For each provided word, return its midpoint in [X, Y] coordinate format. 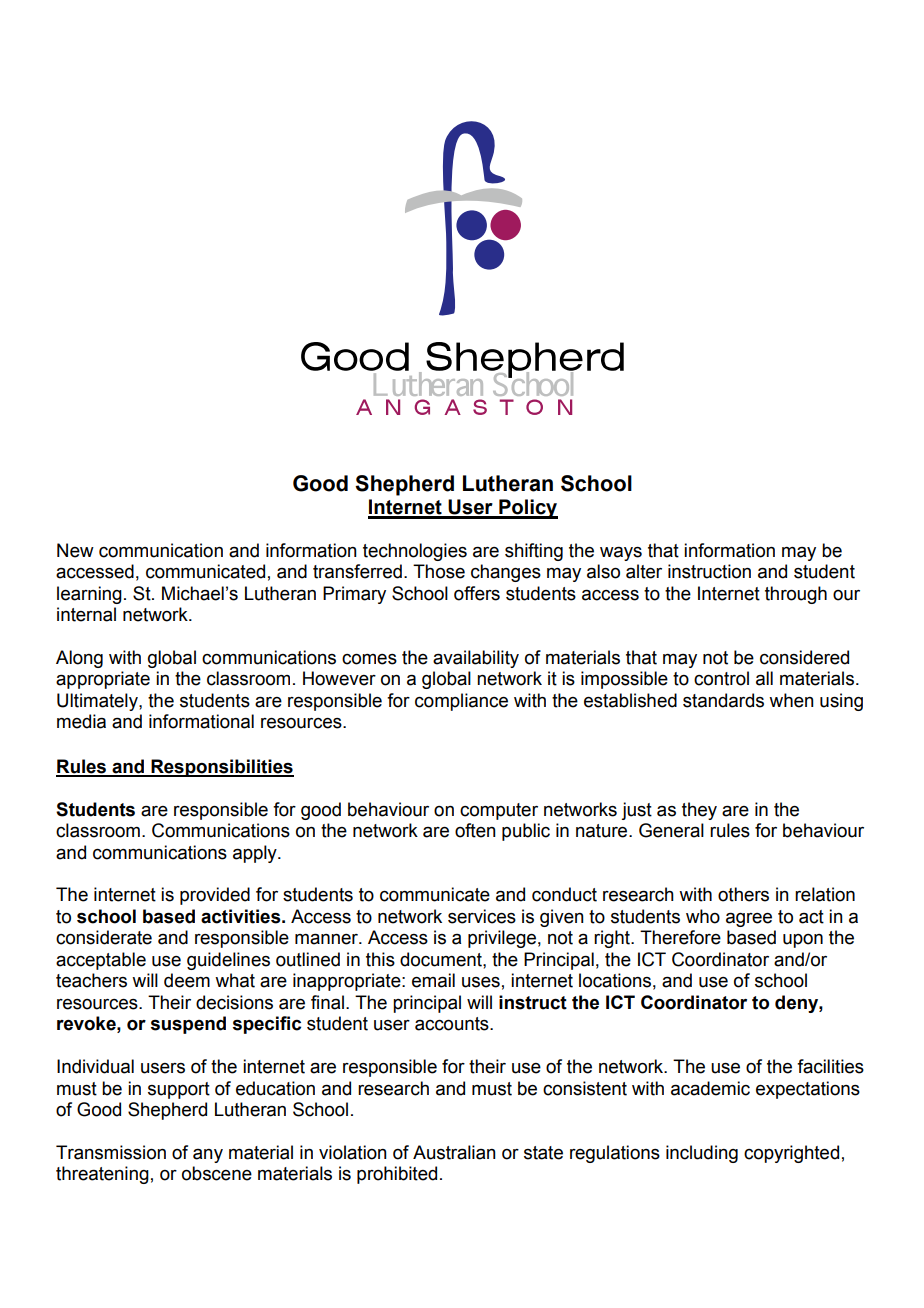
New [75, 550]
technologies [415, 552]
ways [621, 553]
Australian [454, 1152]
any [208, 1156]
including [702, 1154]
